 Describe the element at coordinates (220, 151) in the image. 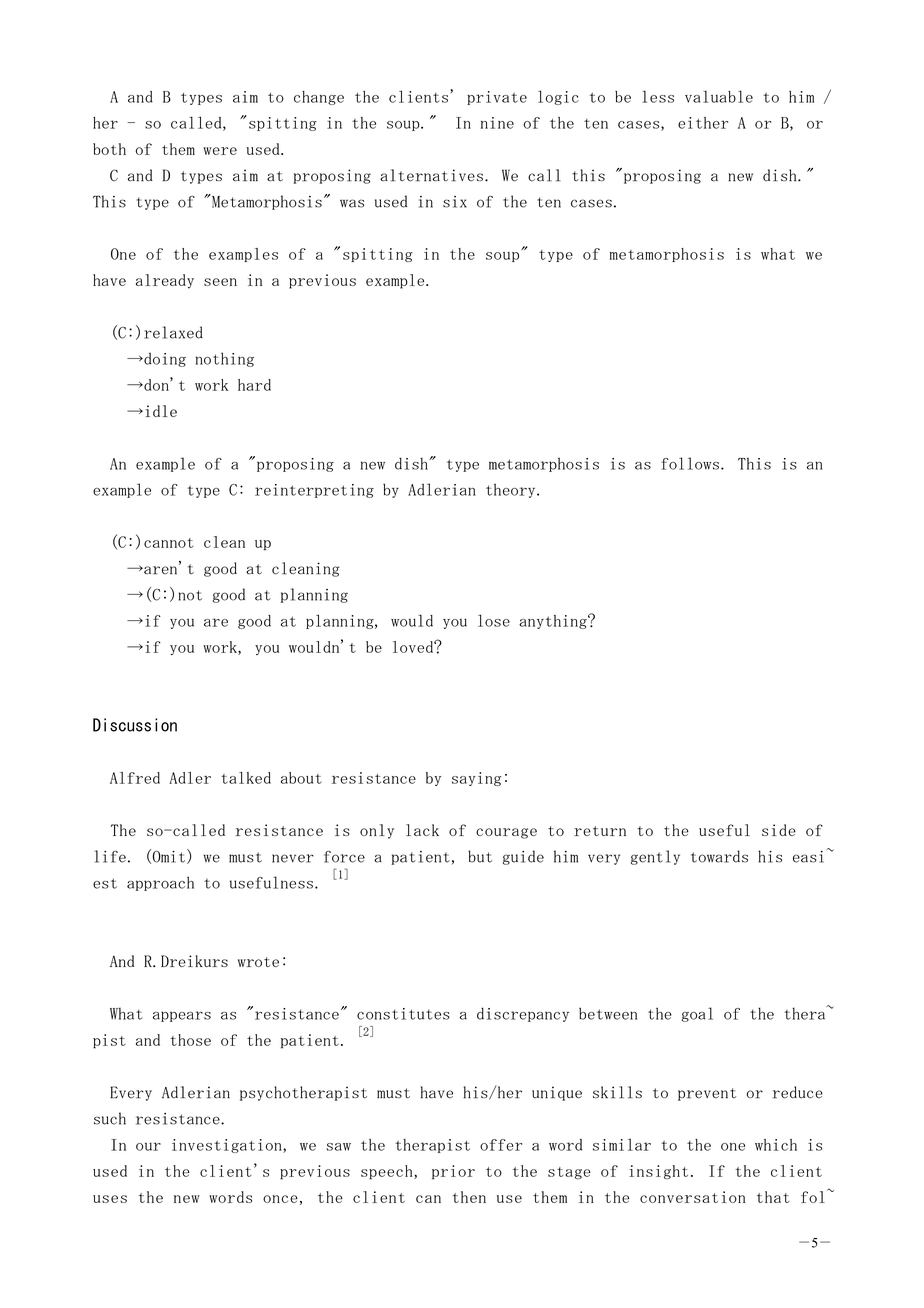

I see `were` at that location.
